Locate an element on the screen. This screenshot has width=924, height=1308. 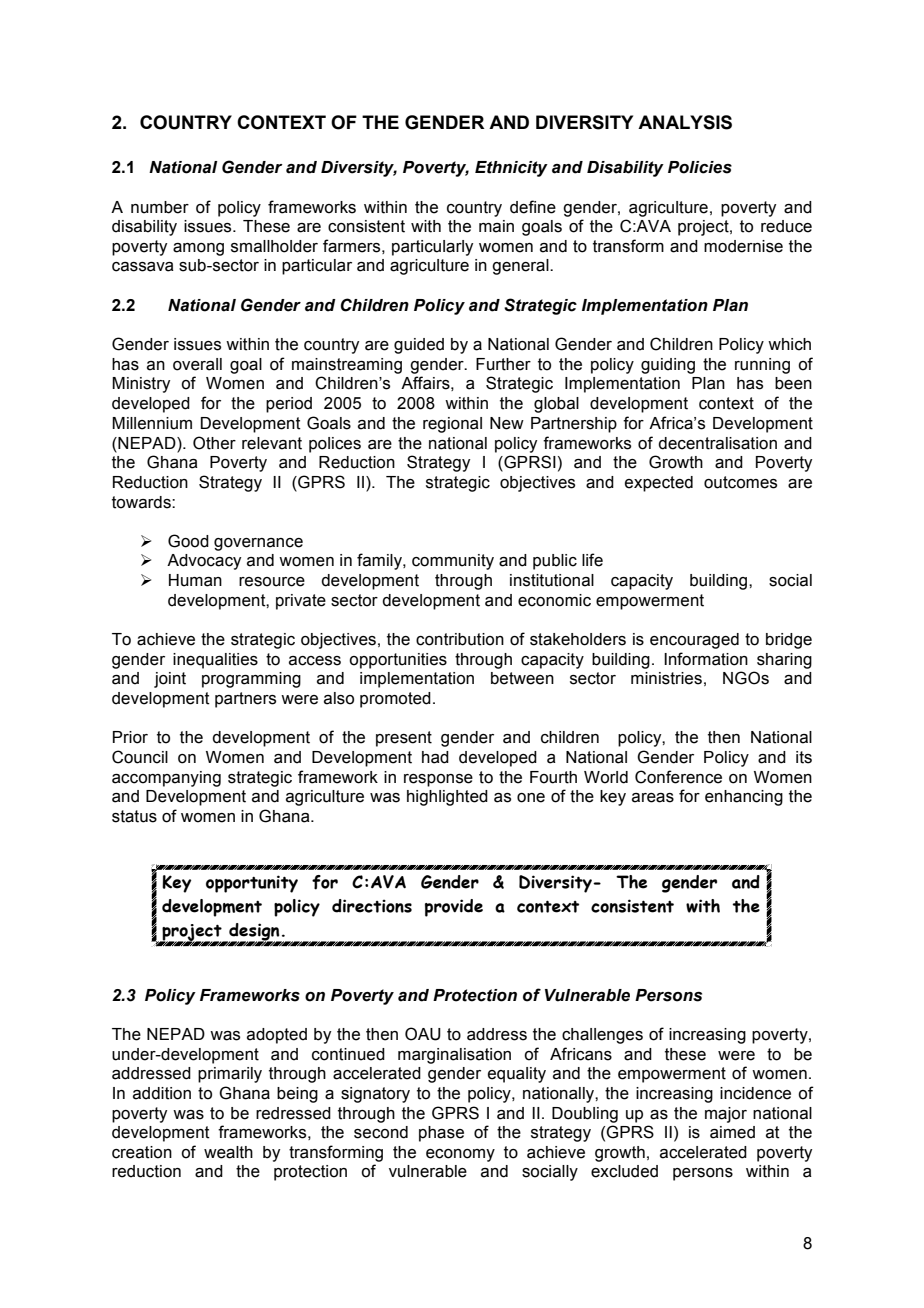
opportunity is located at coordinates (252, 884).
